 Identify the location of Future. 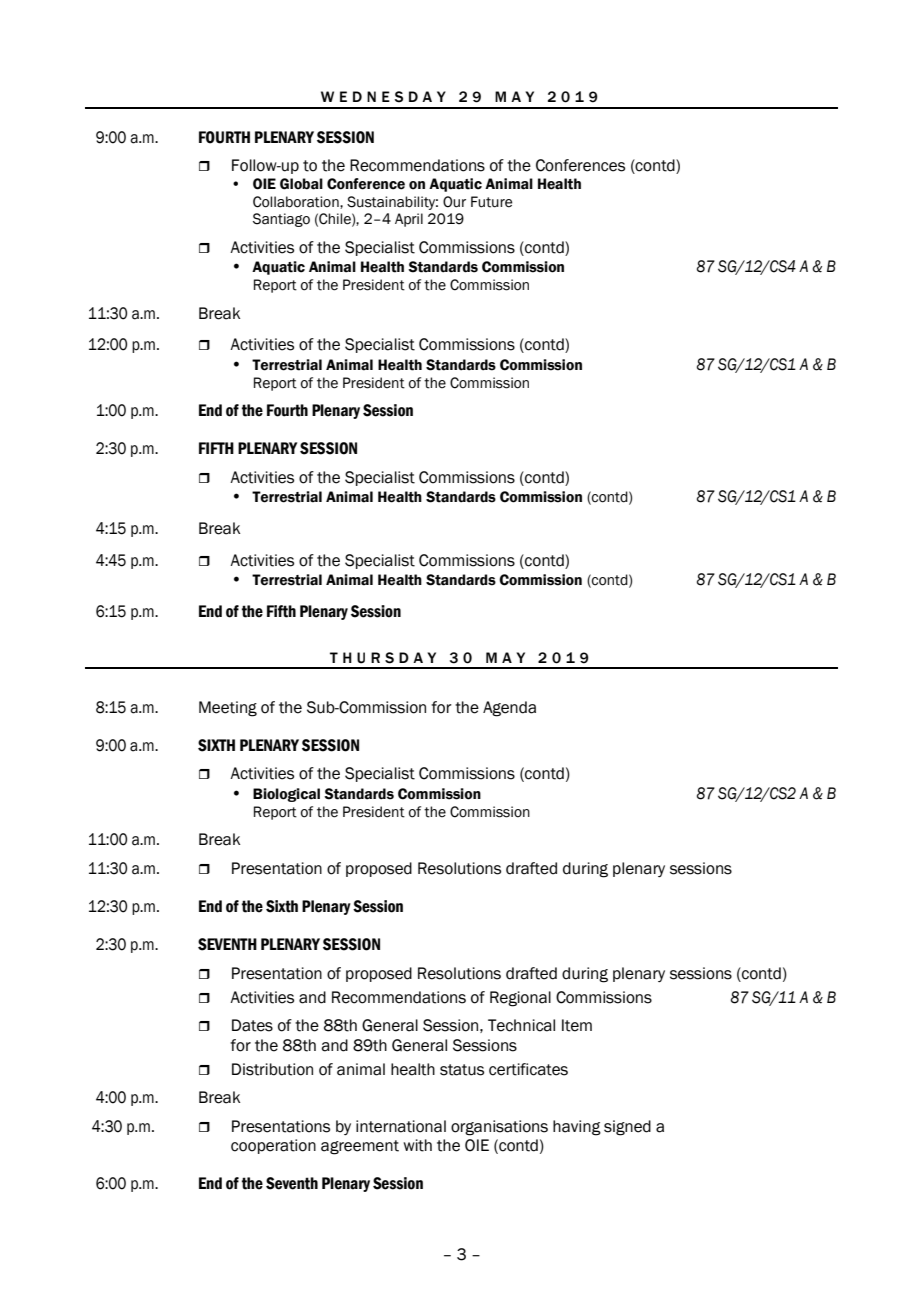
(491, 202).
